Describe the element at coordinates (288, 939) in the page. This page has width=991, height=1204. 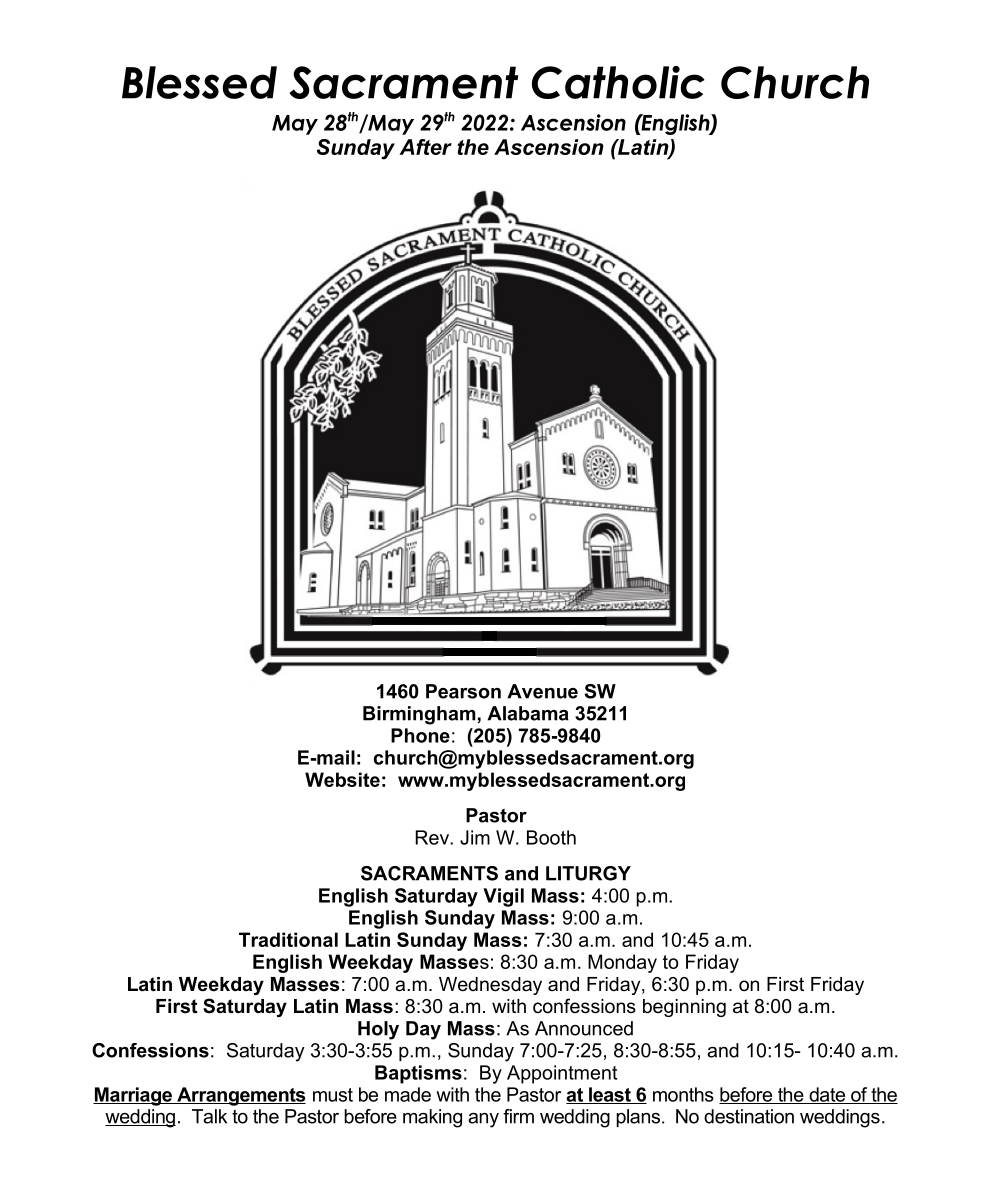
I see `Traditional` at that location.
